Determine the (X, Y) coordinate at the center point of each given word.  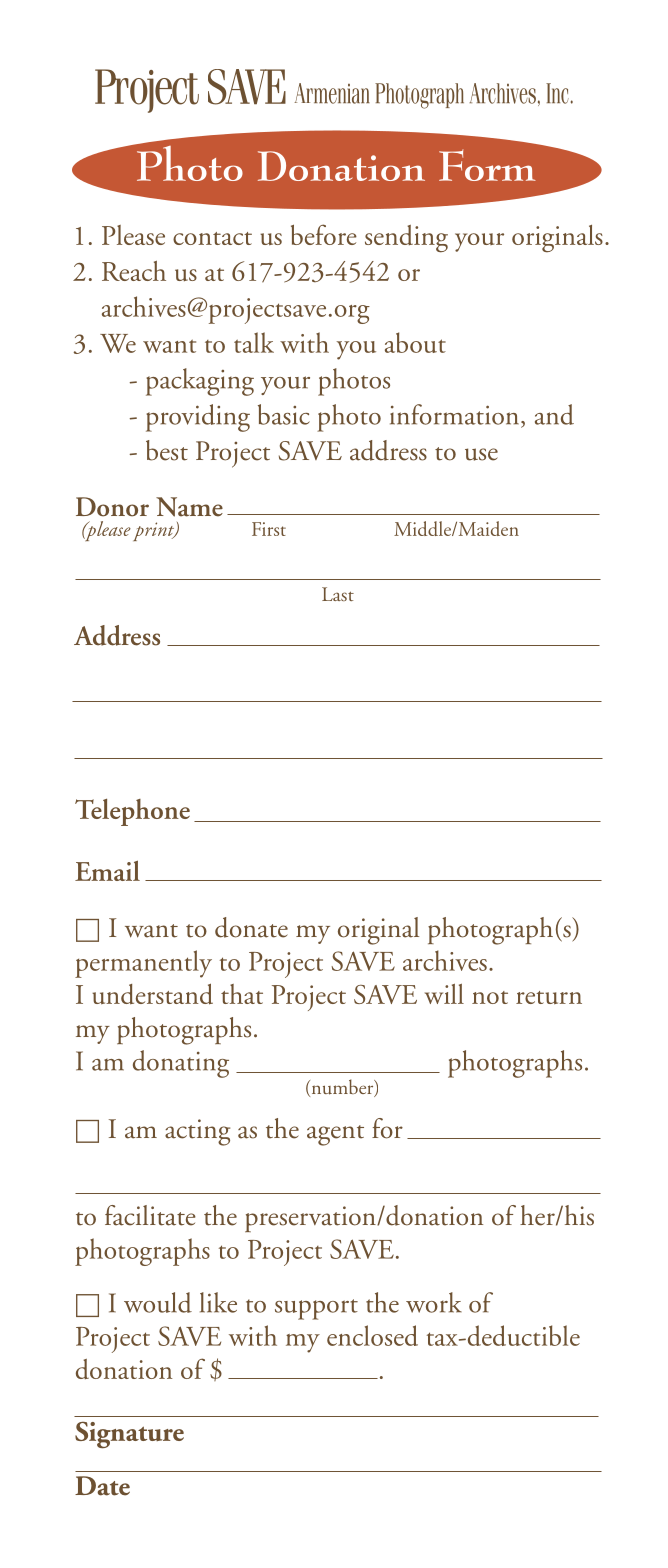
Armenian (332, 93)
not (490, 997)
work (434, 1302)
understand (152, 994)
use (481, 454)
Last (338, 594)
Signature (129, 1435)
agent (335, 1135)
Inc (557, 93)
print (155, 531)
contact (212, 238)
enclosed (372, 1335)
